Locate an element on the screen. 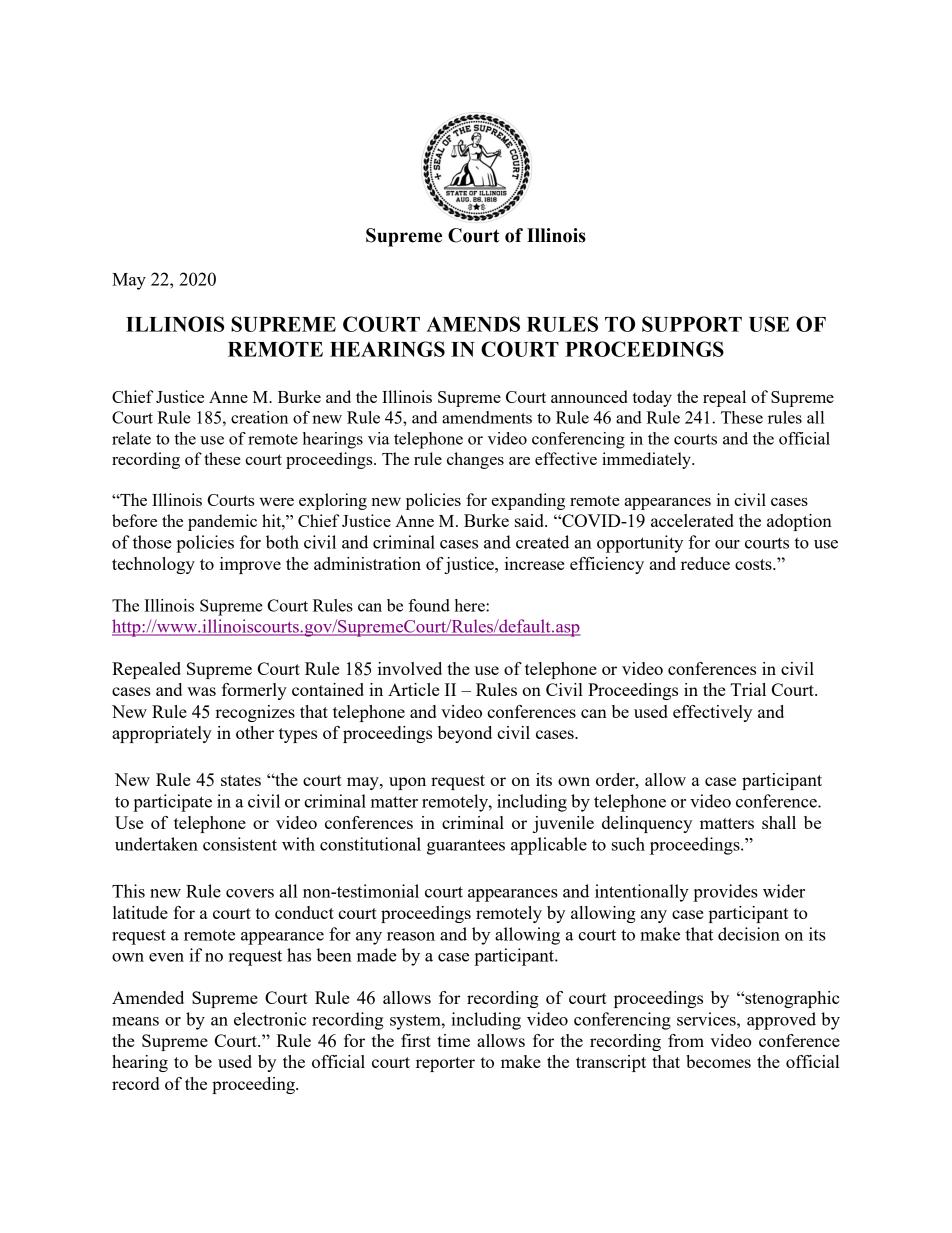 The width and height of the screenshot is (952, 1233). Trial is located at coordinates (748, 689).
